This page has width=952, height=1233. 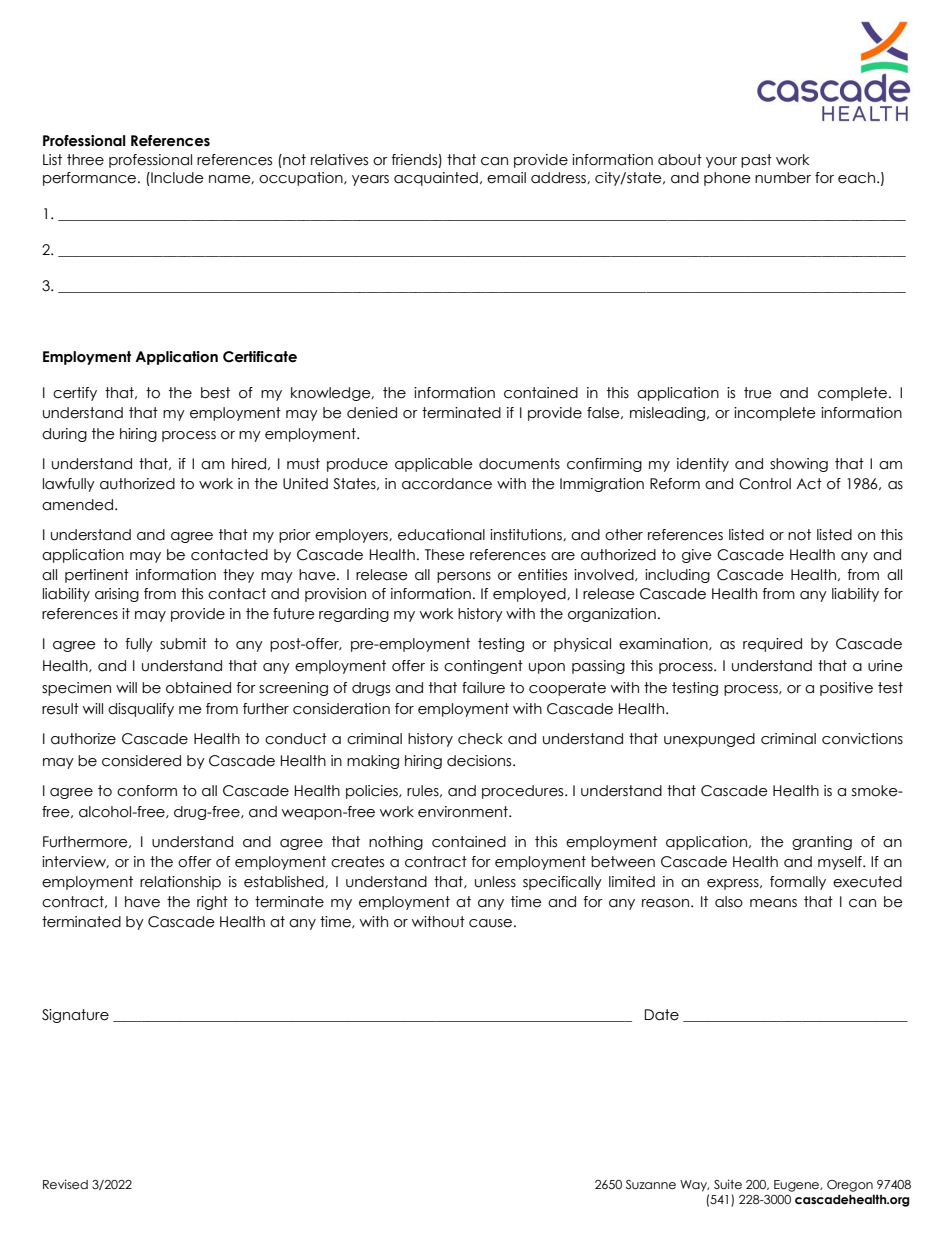 What do you see at coordinates (772, 645) in the page?
I see `required` at bounding box center [772, 645].
